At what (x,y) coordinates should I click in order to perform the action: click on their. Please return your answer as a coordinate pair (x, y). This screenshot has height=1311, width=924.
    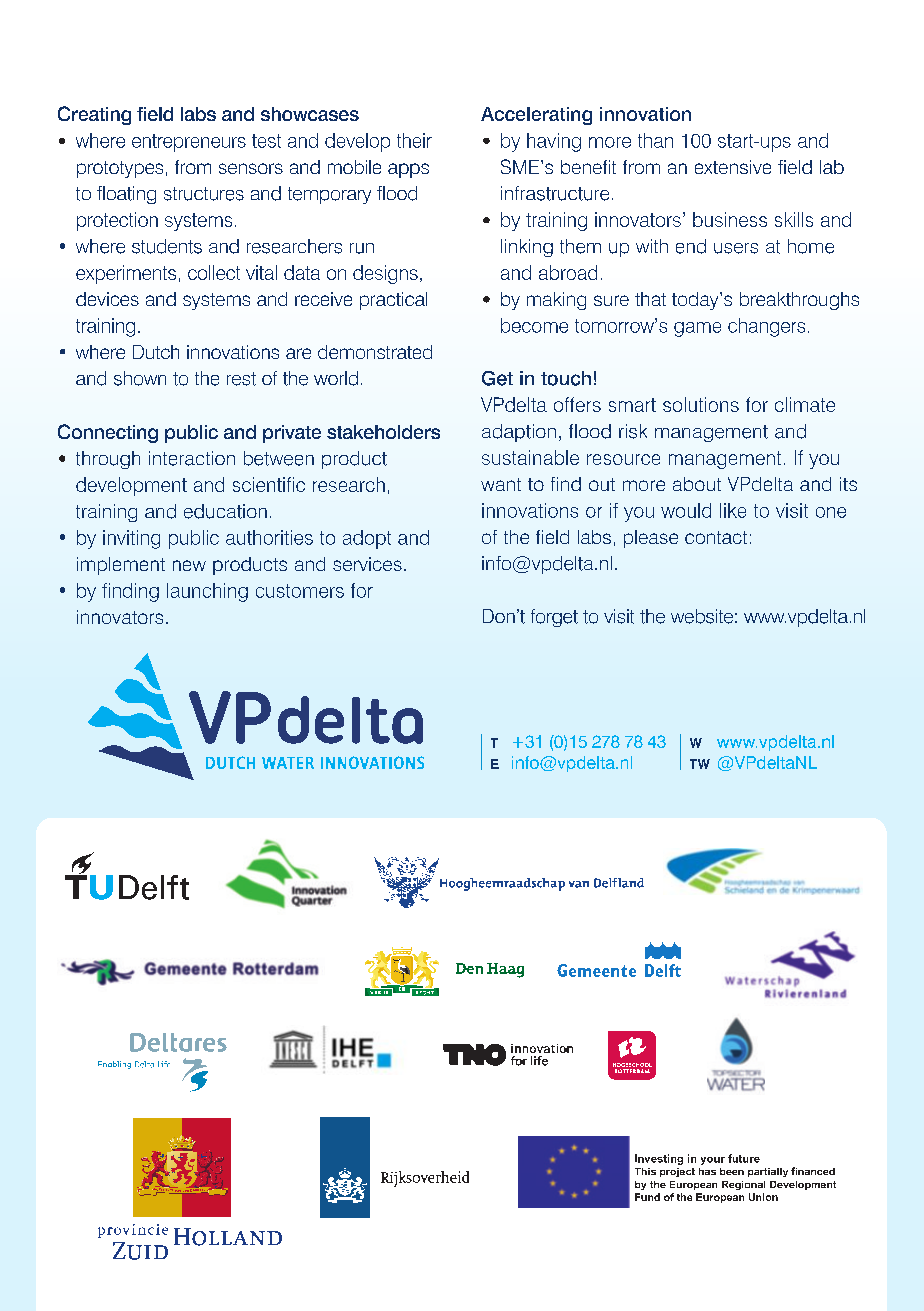
    Looking at the image, I should click on (414, 140).
